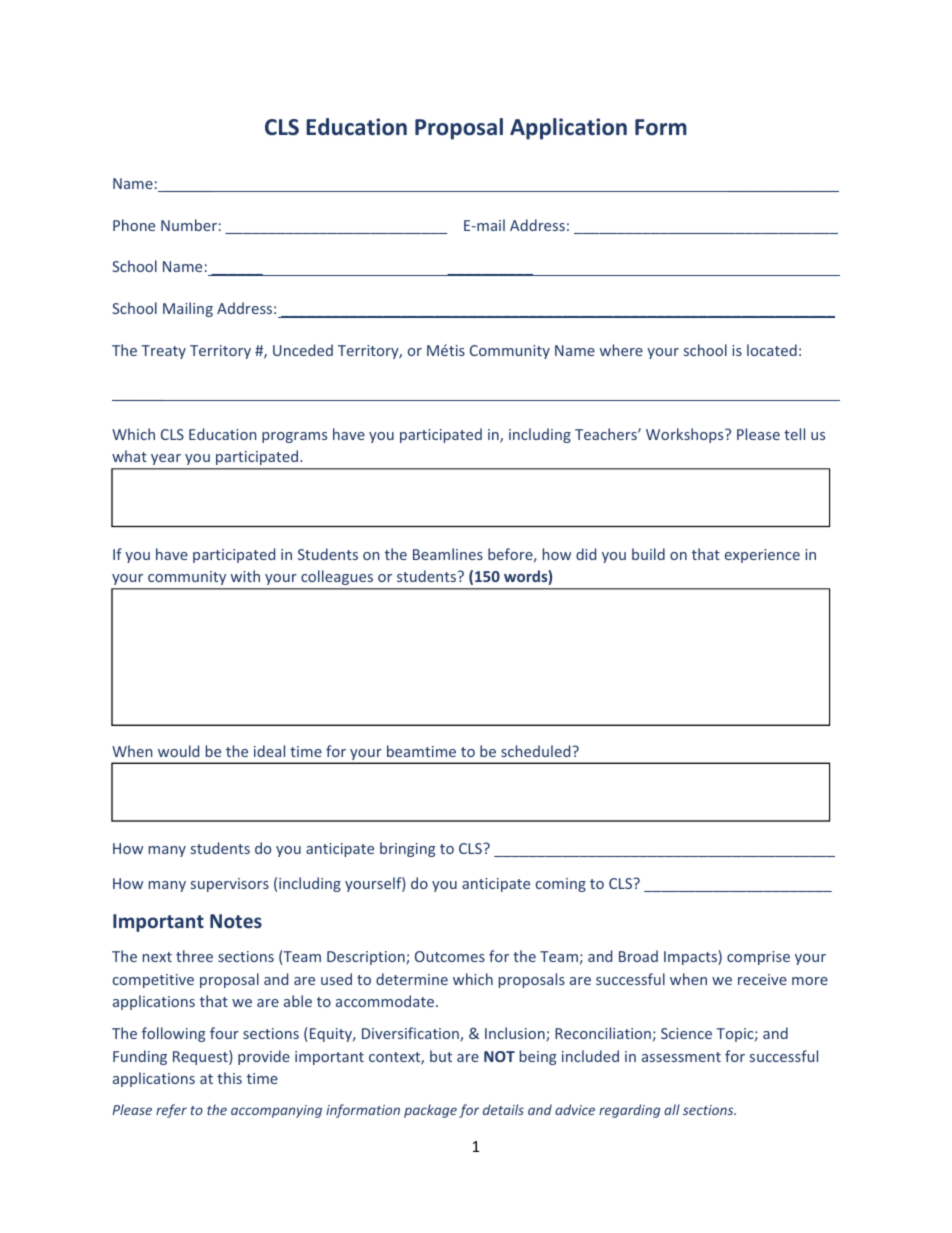 The image size is (952, 1233). Describe the element at coordinates (166, 459) in the screenshot. I see `year` at that location.
